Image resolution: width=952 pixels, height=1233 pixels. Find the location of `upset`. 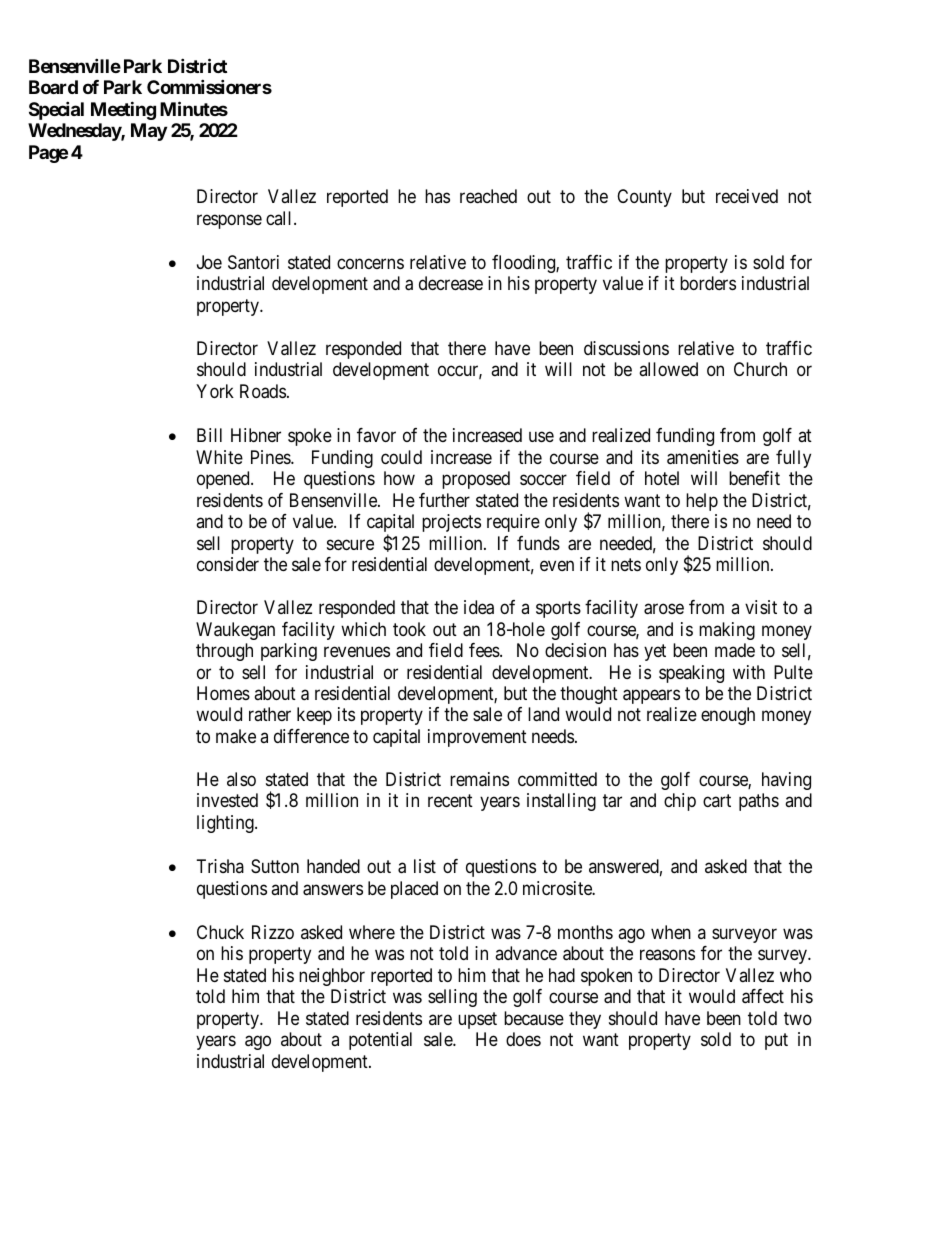

upset is located at coordinates (477, 1020).
